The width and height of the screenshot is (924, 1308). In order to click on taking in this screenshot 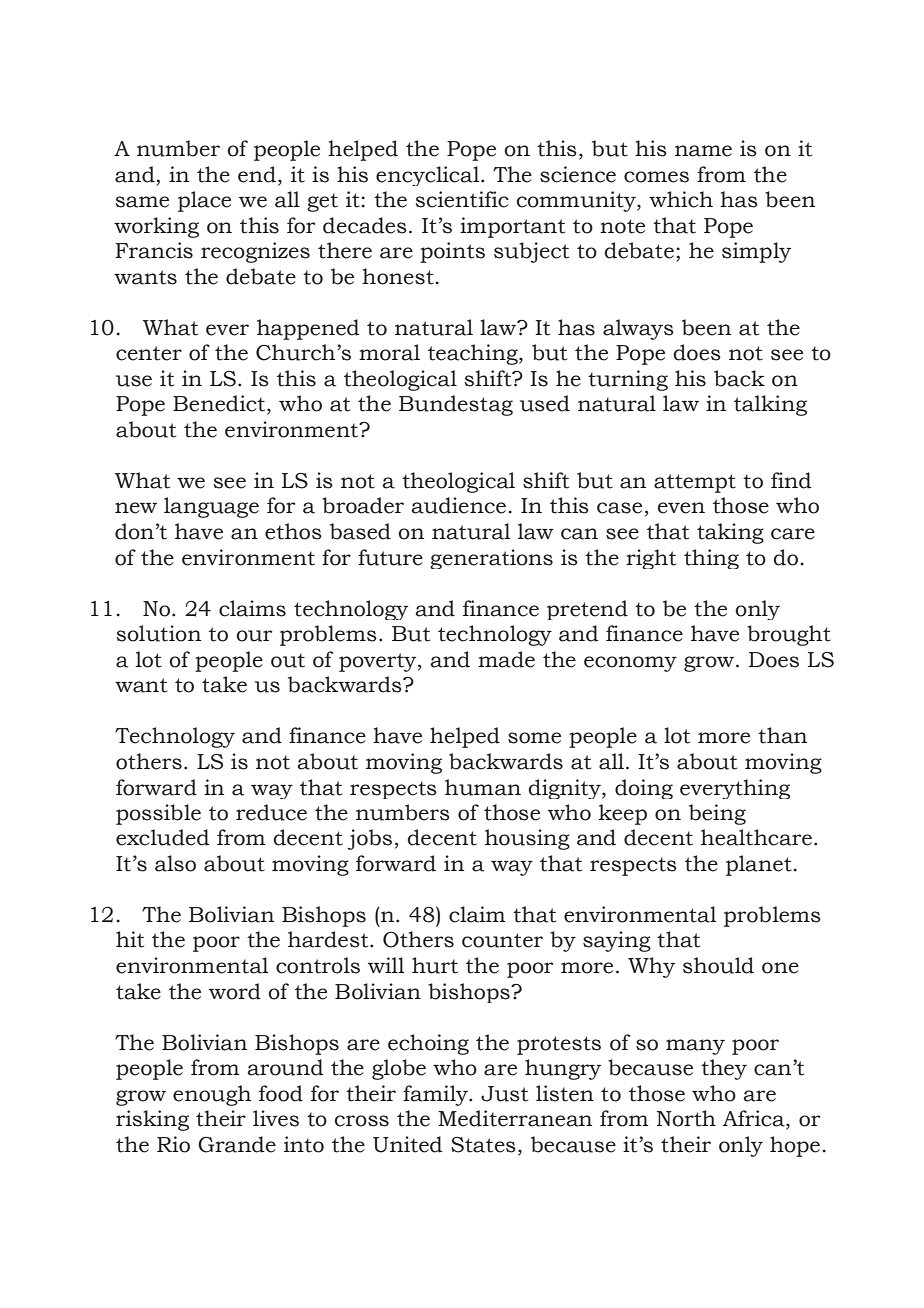, I will do `click(730, 533)`.
